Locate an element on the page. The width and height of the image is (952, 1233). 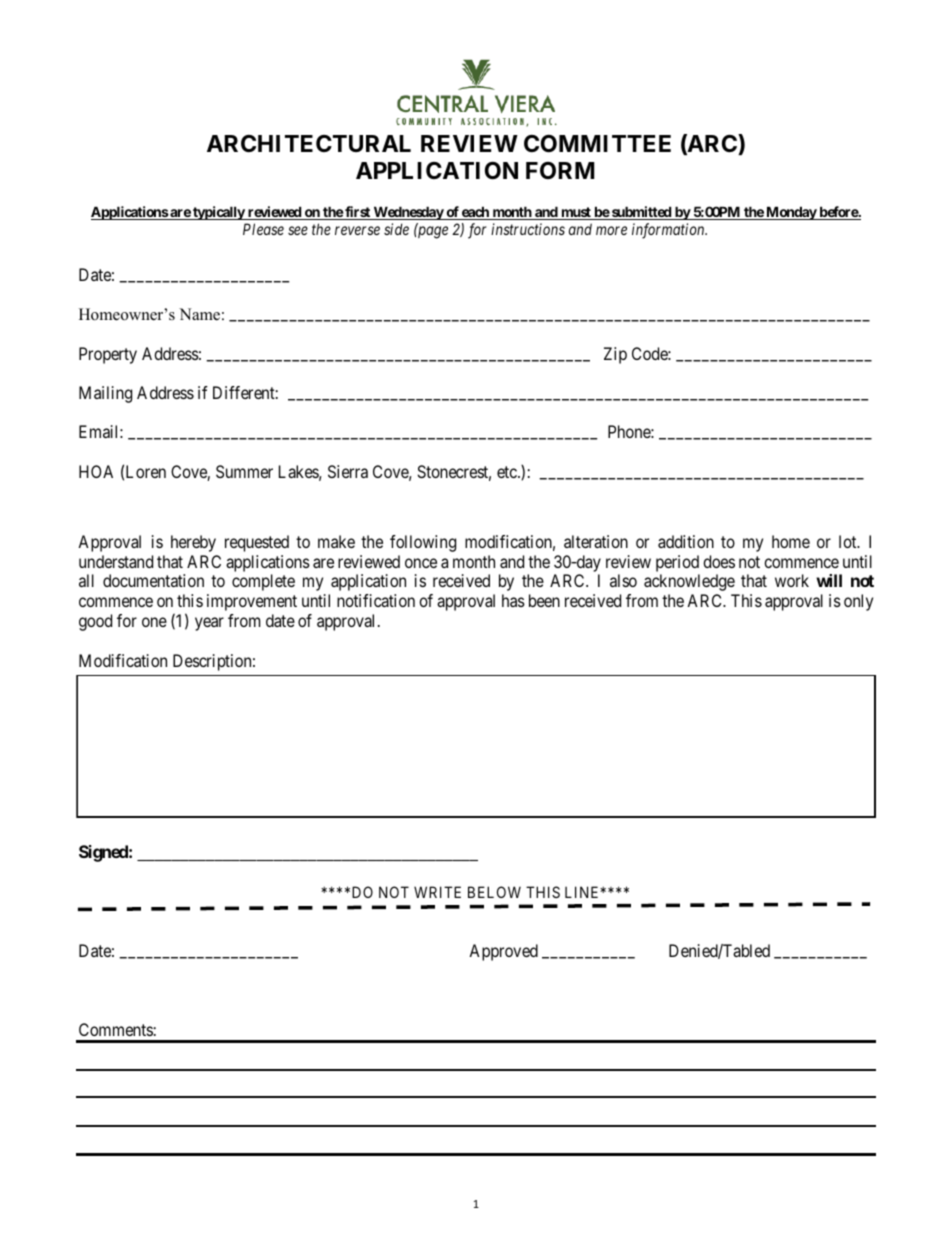
Comments is located at coordinates (116, 1029).
